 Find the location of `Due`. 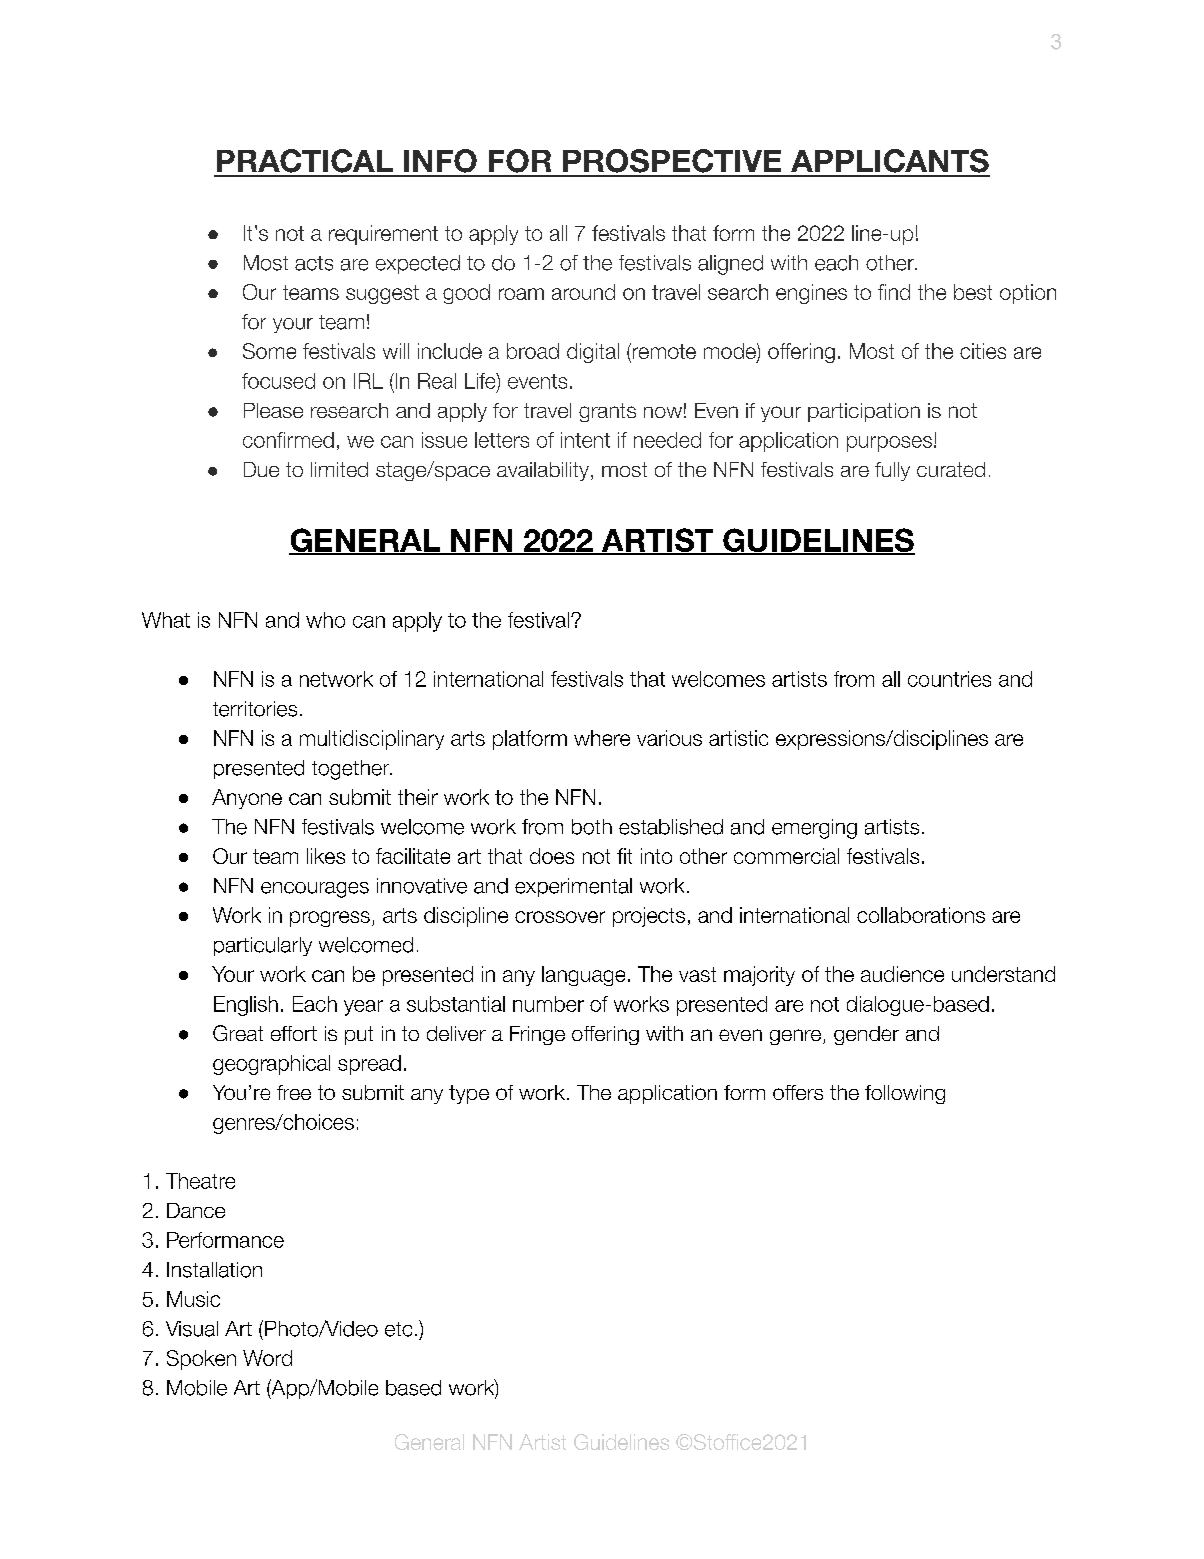

Due is located at coordinates (261, 469).
